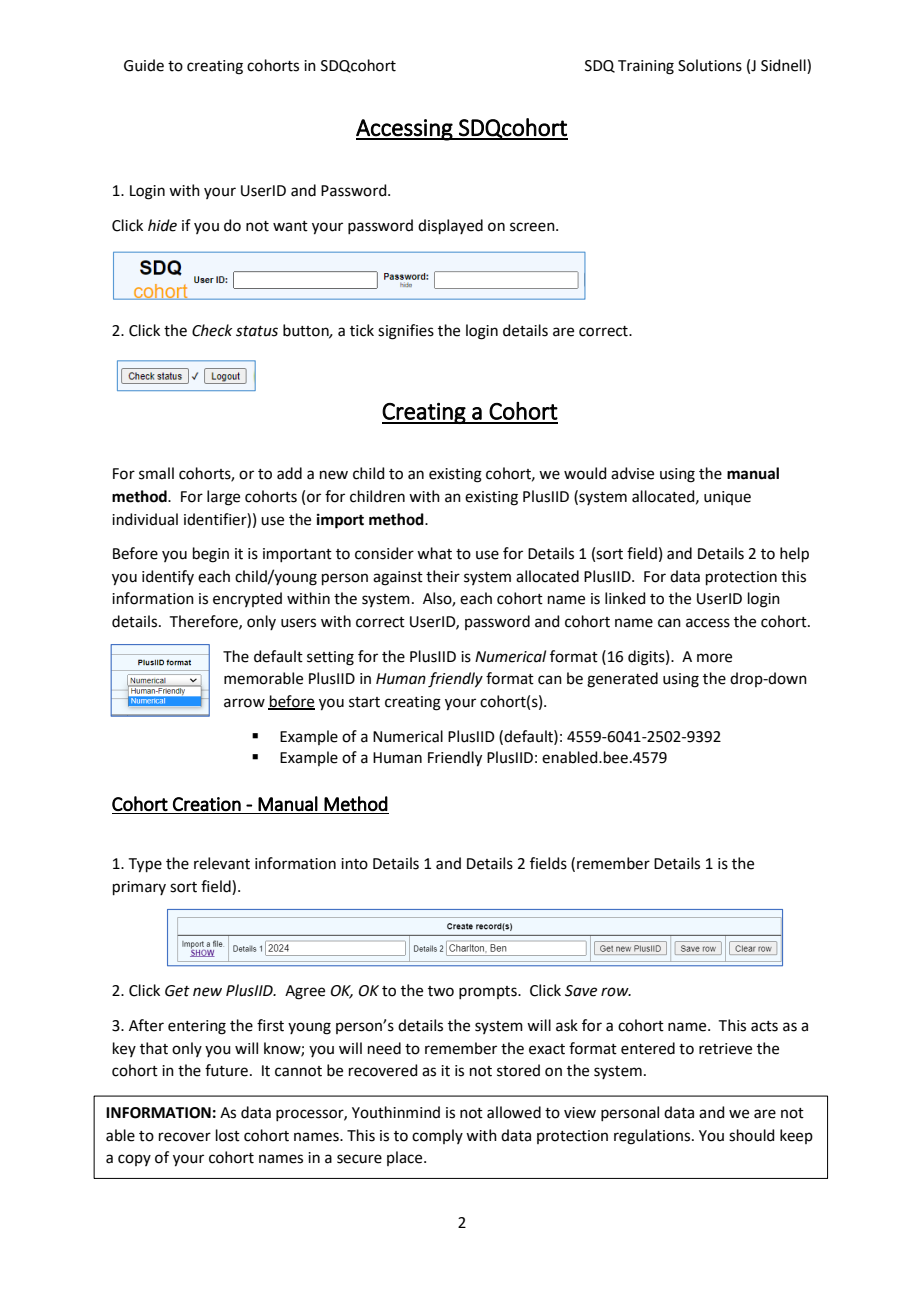  Describe the element at coordinates (714, 658) in the screenshot. I see `more` at that location.
